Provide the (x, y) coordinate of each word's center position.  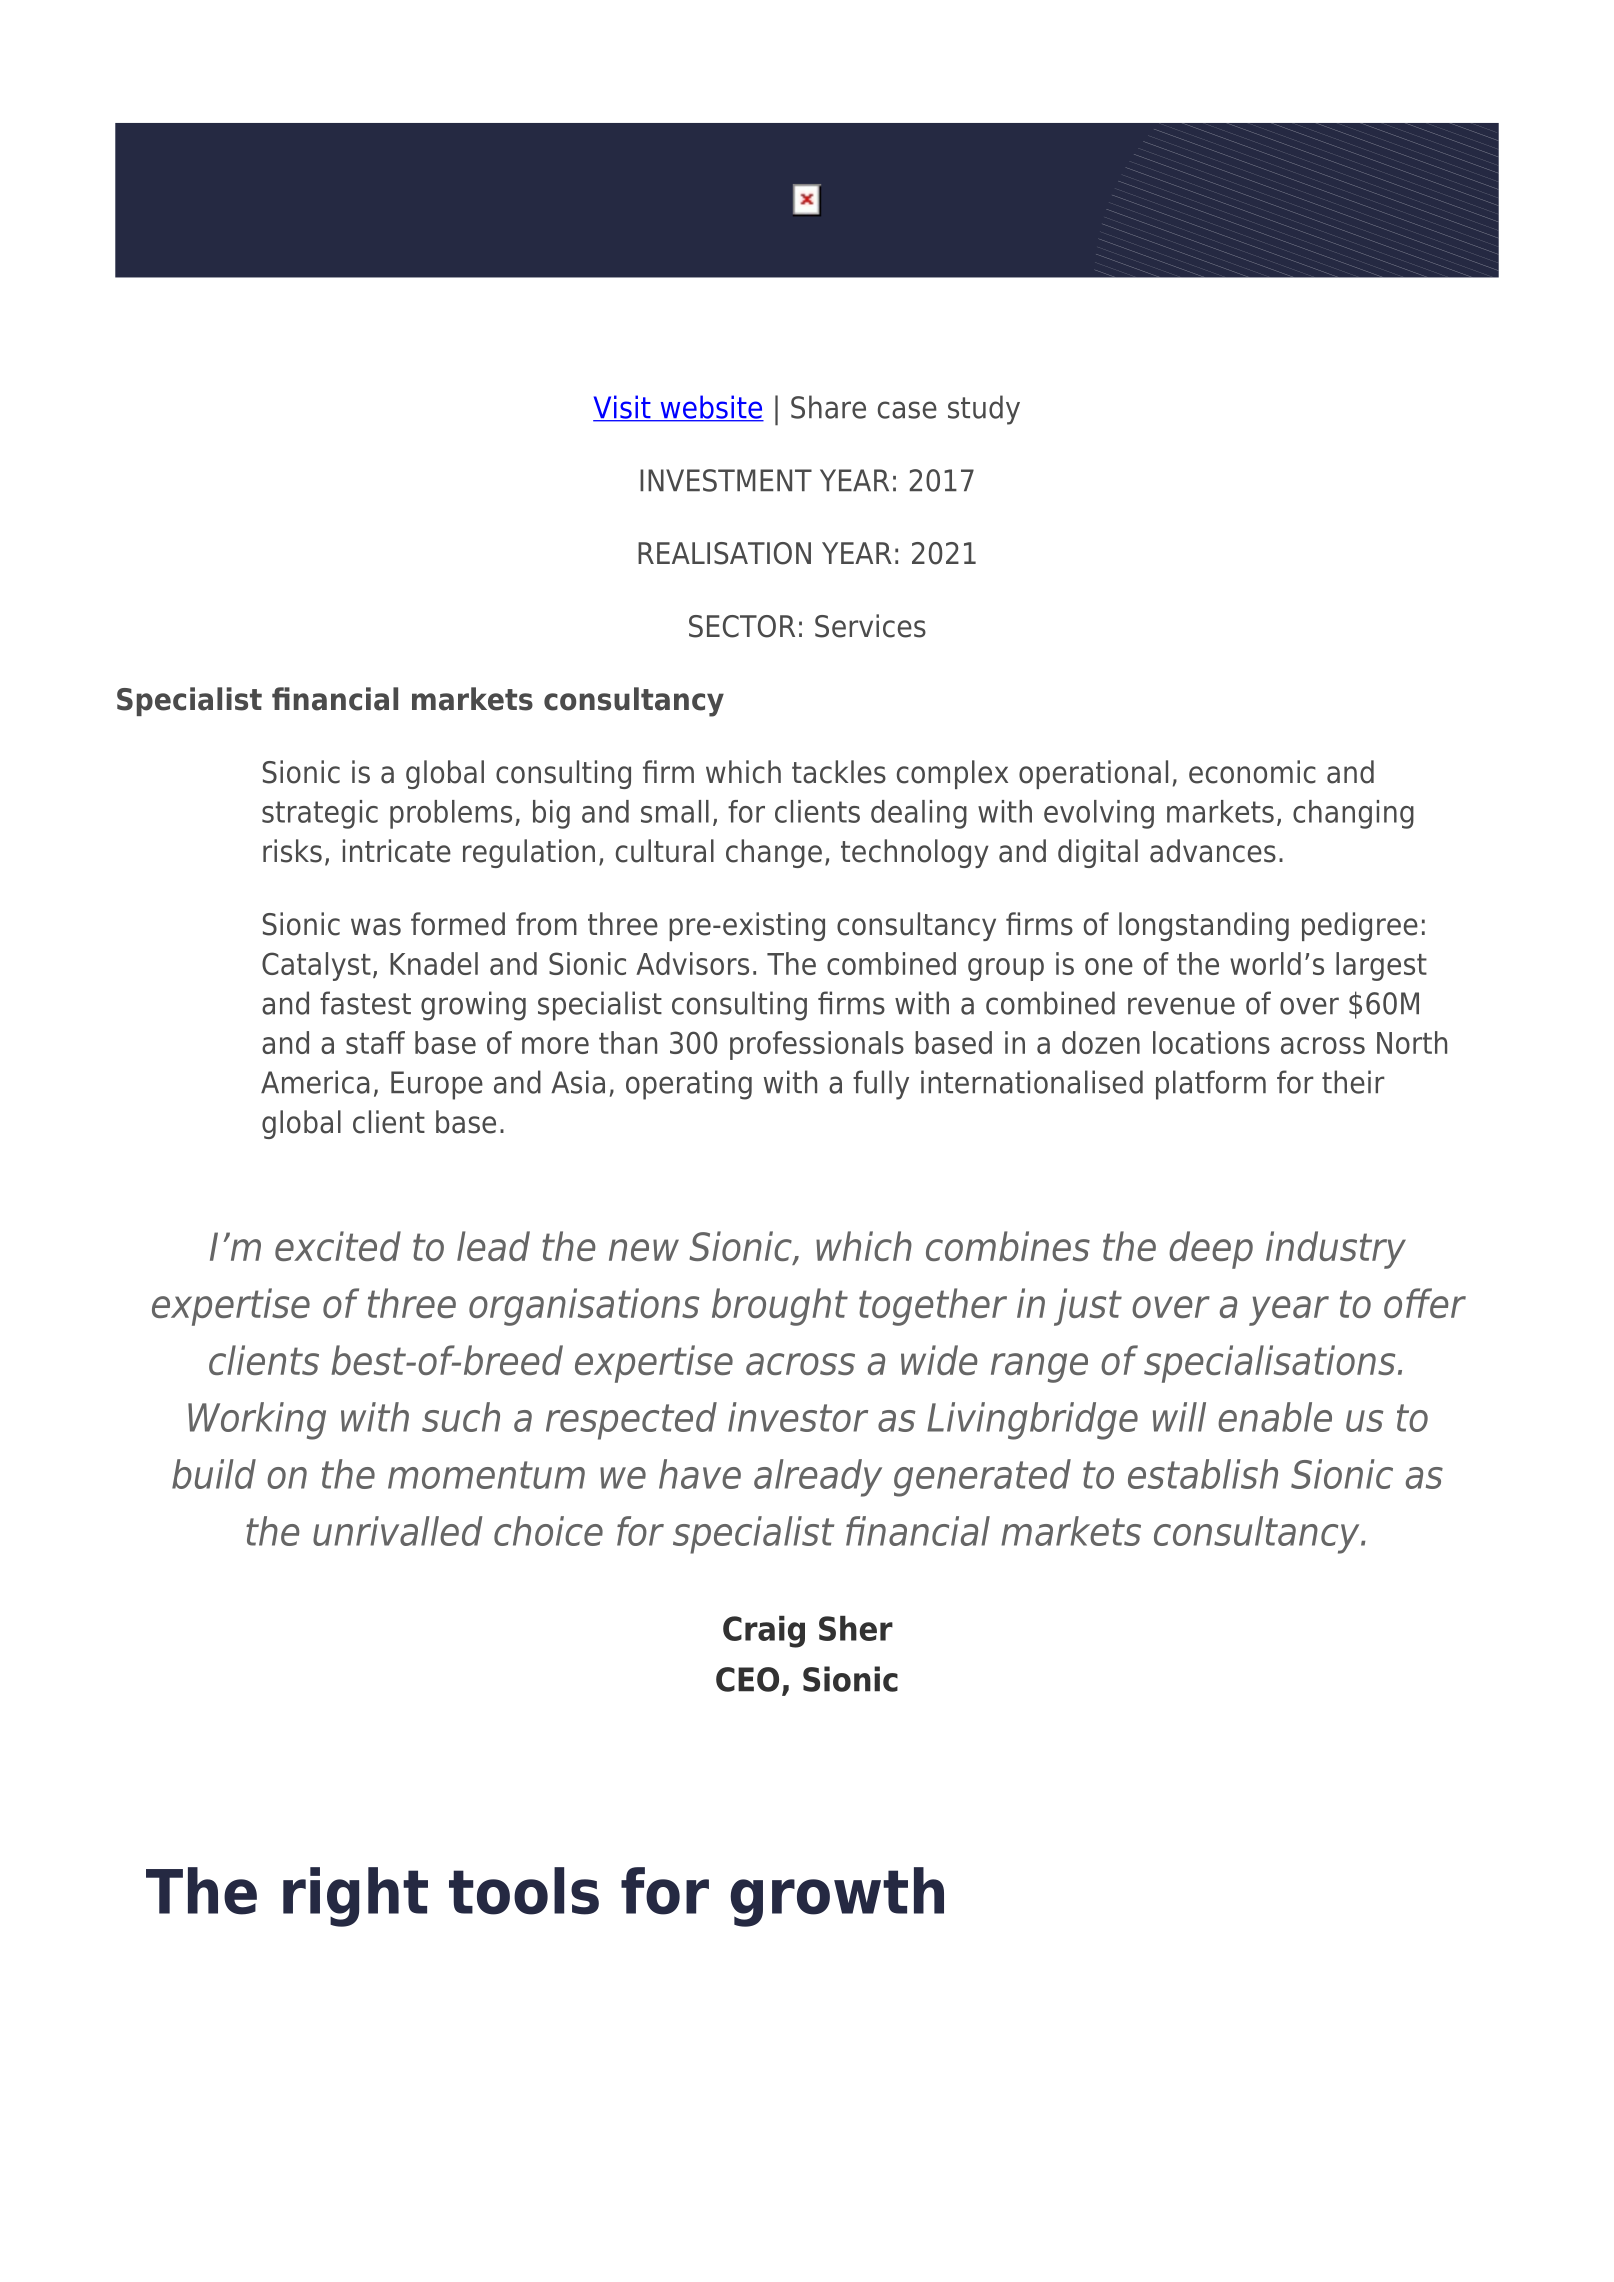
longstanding (1204, 926)
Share (828, 407)
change (774, 853)
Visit (623, 408)
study (984, 410)
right (355, 1897)
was (376, 927)
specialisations (1269, 1364)
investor (798, 1417)
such (461, 1417)
